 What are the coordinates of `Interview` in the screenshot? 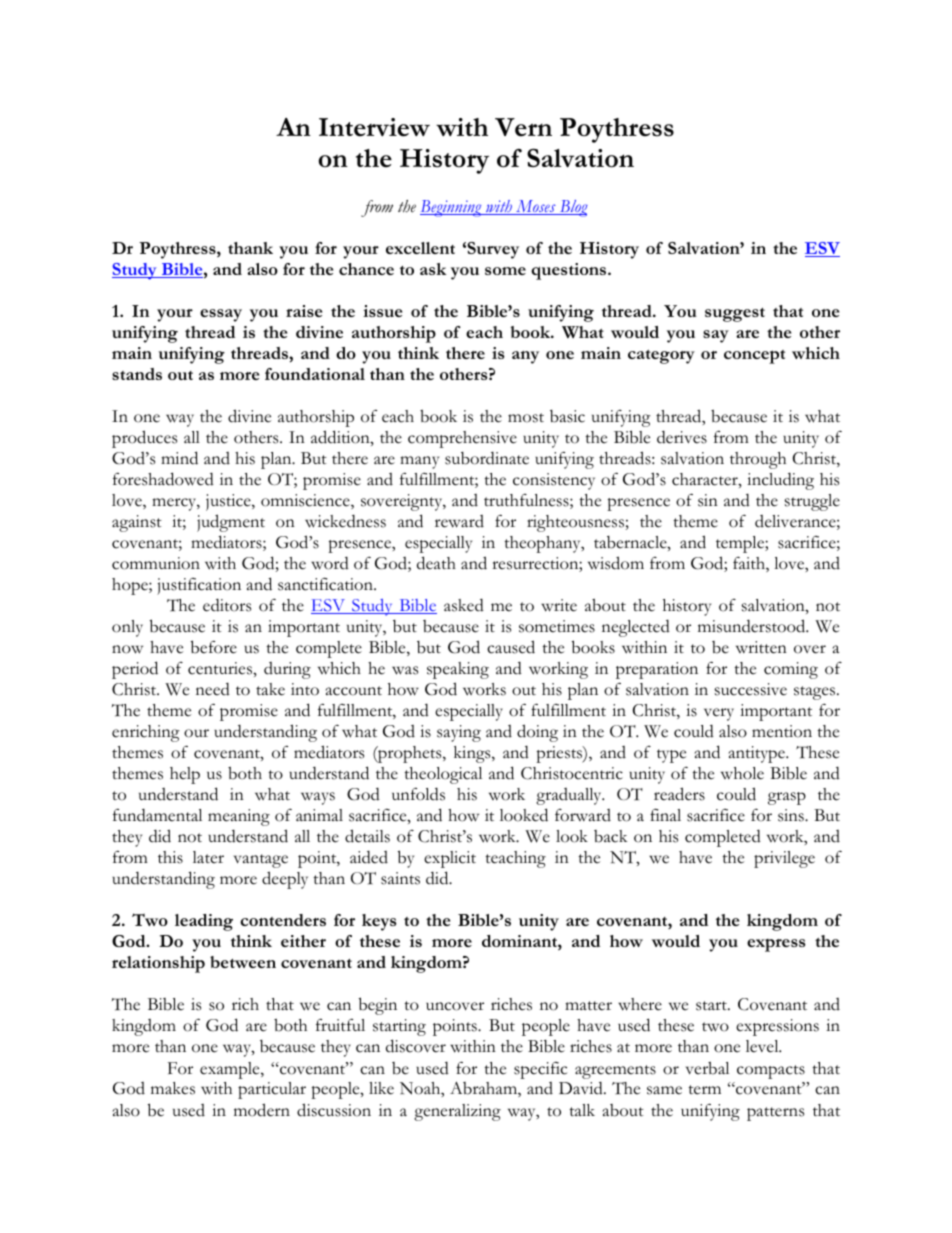 It's located at (374, 127).
